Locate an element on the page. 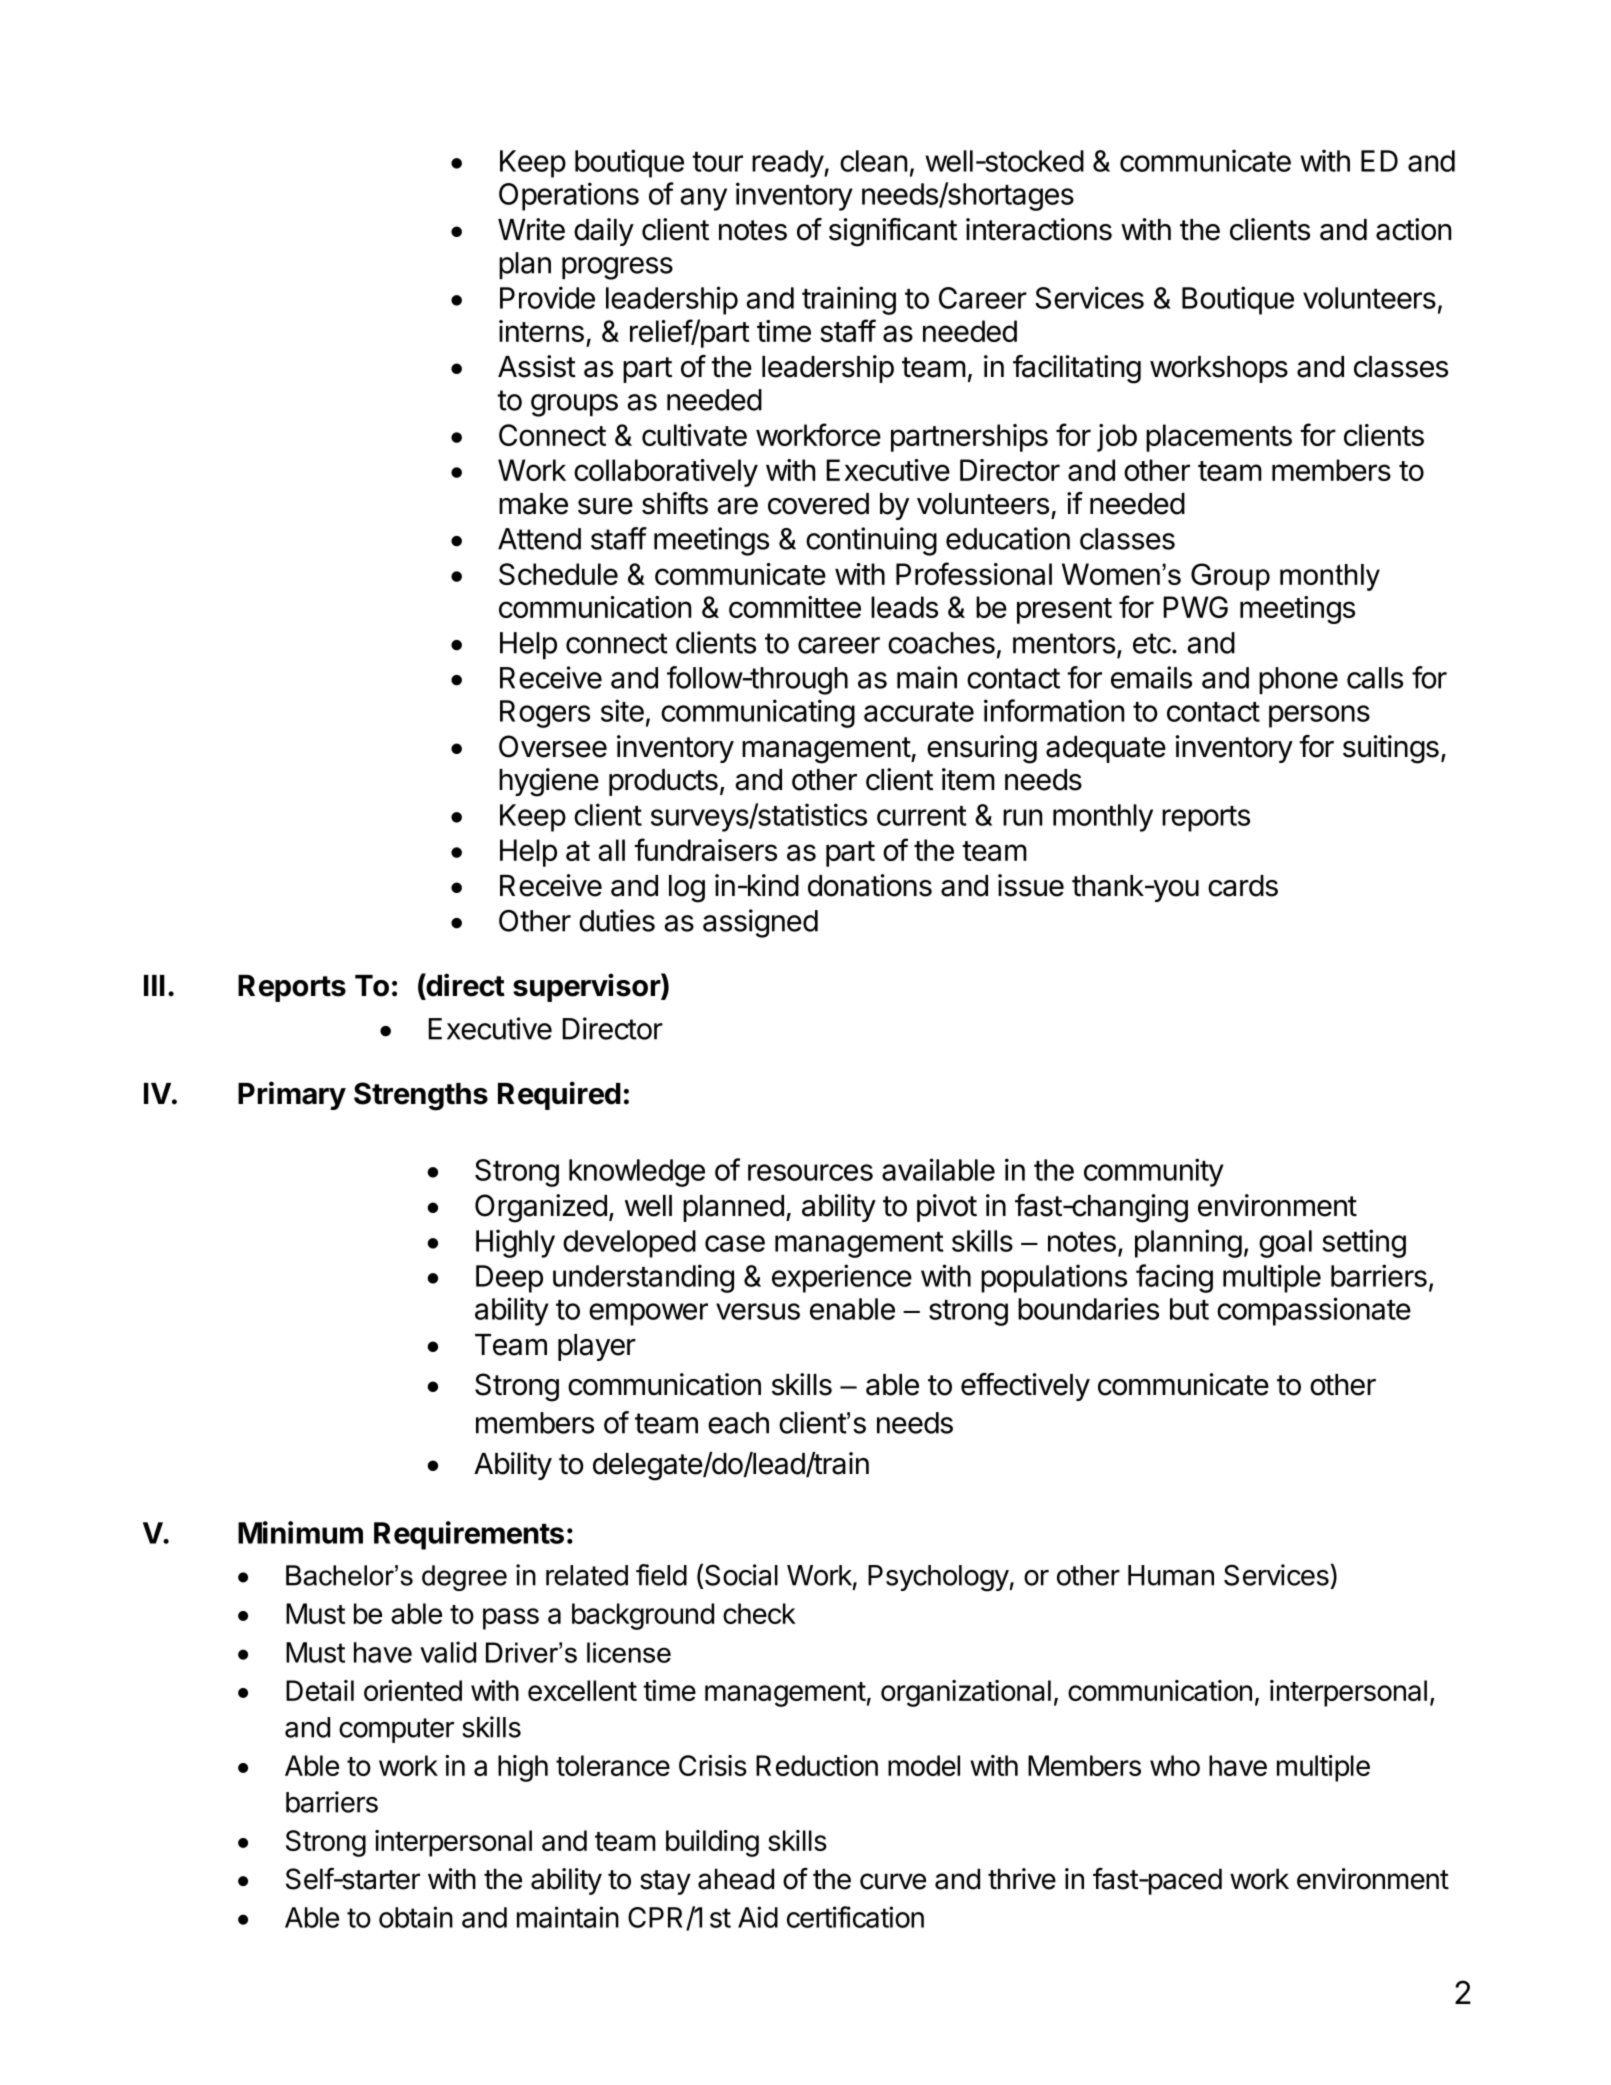  covered is located at coordinates (818, 504).
